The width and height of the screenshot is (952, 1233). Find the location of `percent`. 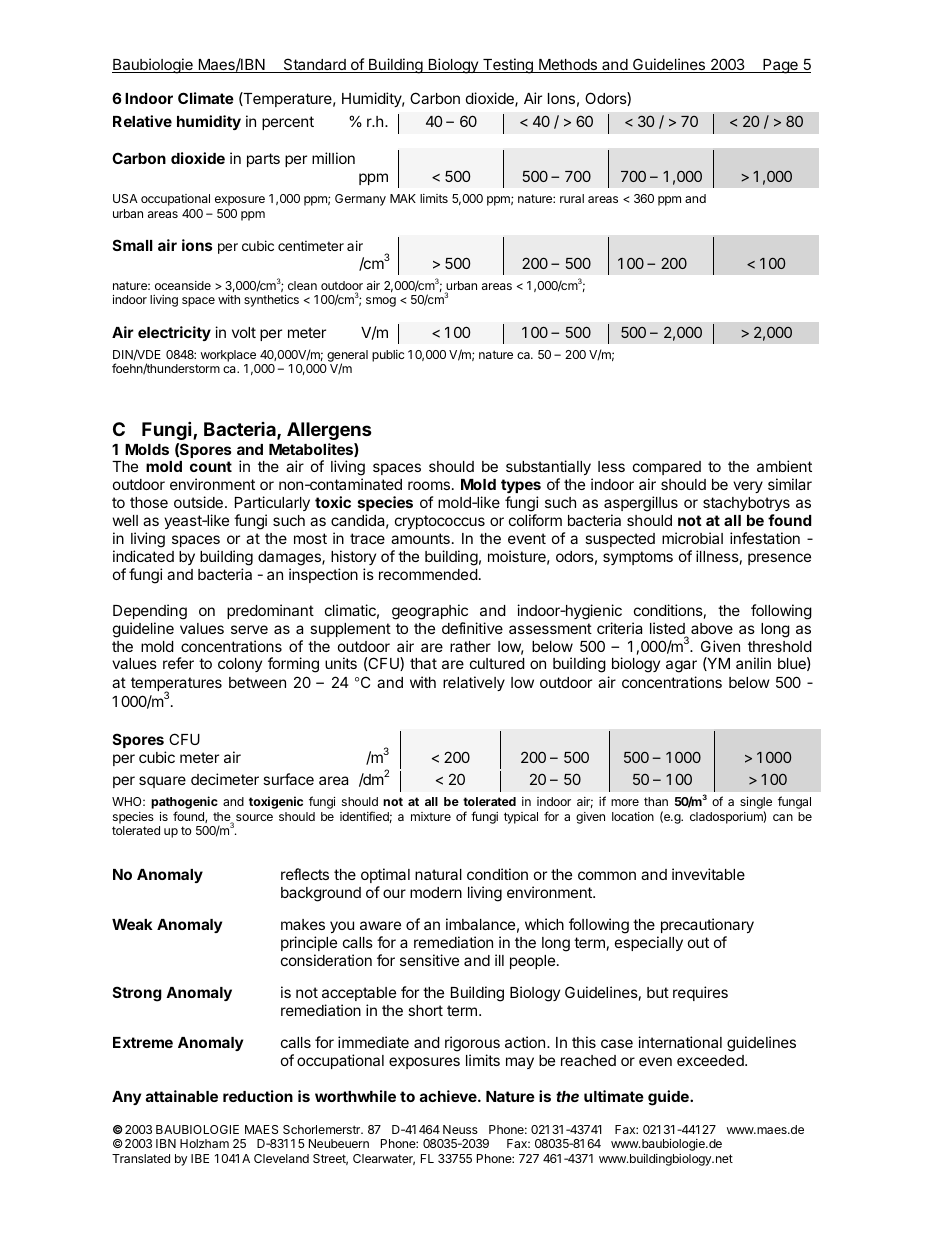

percent is located at coordinates (288, 123).
